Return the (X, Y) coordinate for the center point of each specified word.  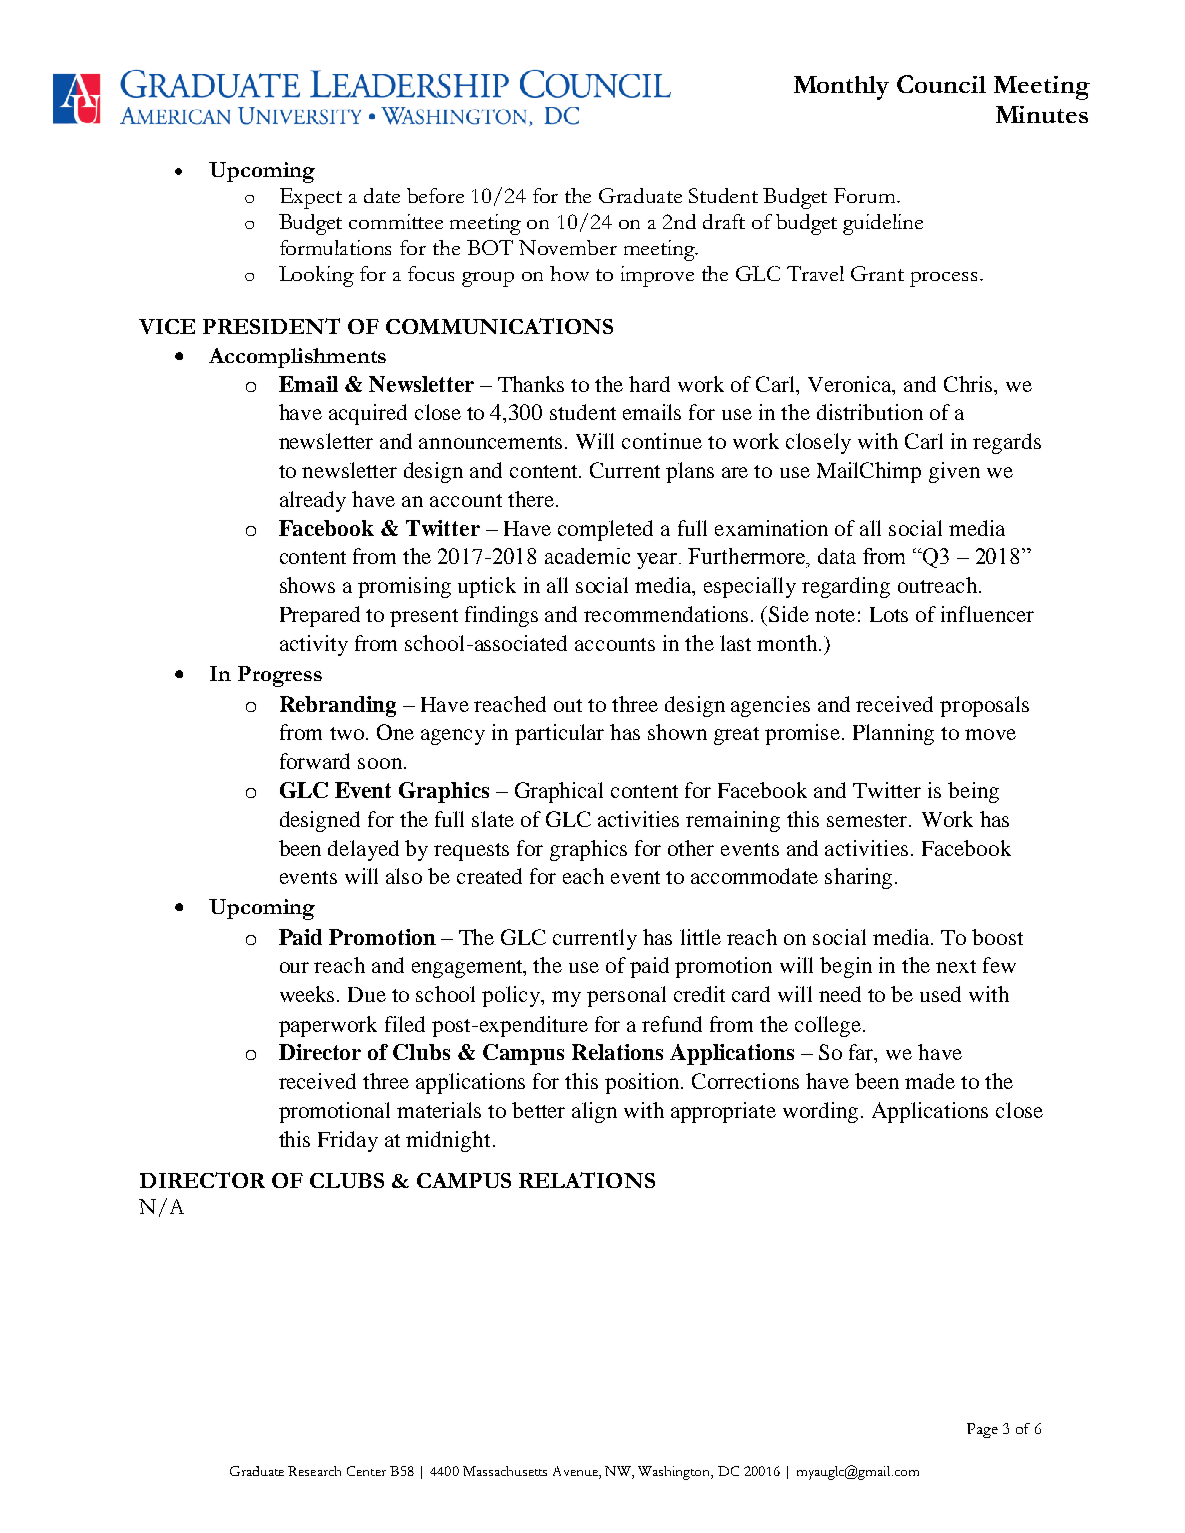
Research (314, 1471)
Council (941, 84)
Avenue (576, 1472)
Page (982, 1430)
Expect (311, 198)
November (568, 247)
